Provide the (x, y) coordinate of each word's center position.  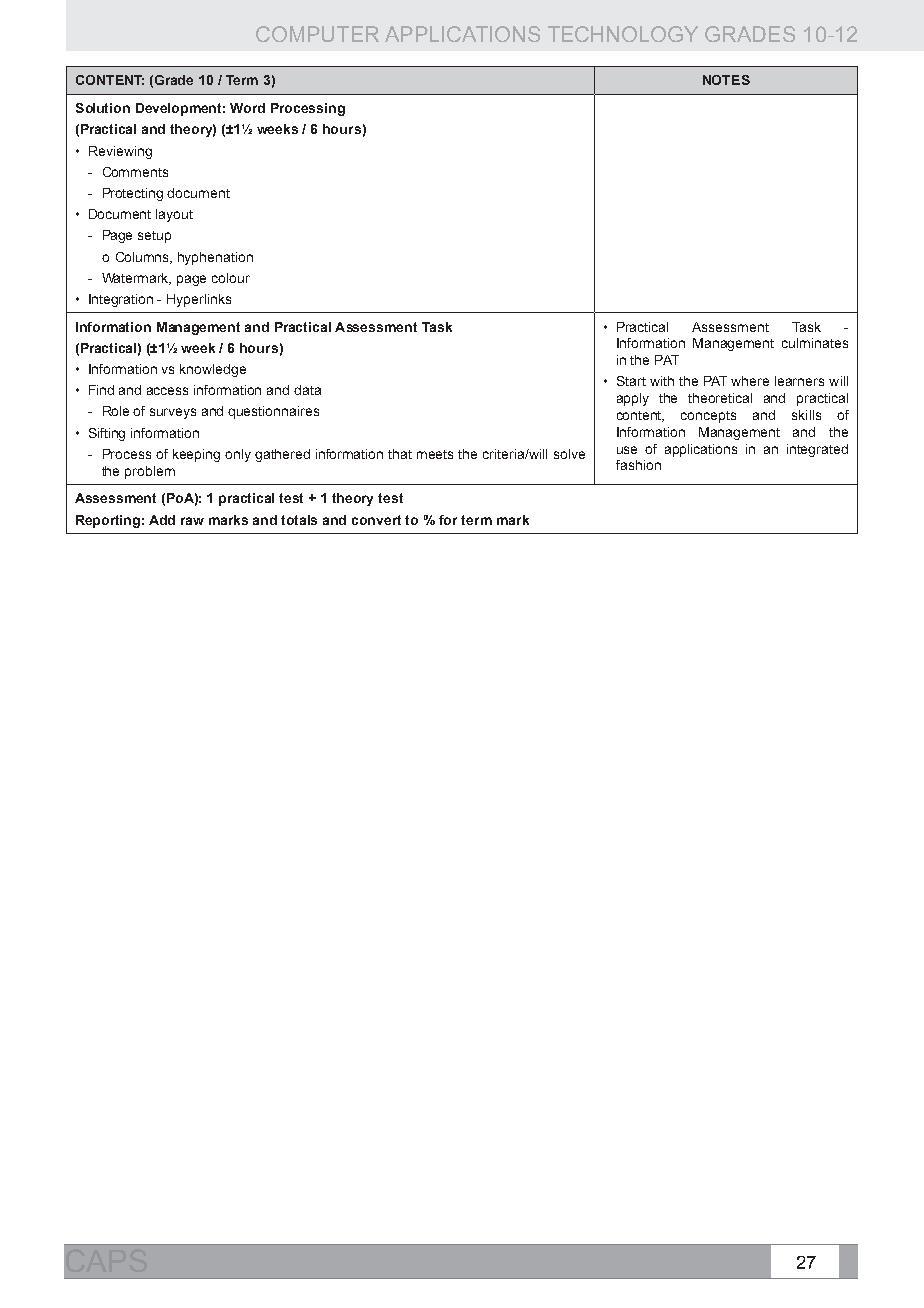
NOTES (726, 80)
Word (247, 108)
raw (192, 521)
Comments (135, 172)
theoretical (720, 398)
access (167, 391)
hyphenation (215, 258)
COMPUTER (317, 34)
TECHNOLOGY (623, 34)
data (307, 390)
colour (231, 278)
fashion (638, 465)
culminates (815, 343)
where (750, 381)
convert (376, 520)
